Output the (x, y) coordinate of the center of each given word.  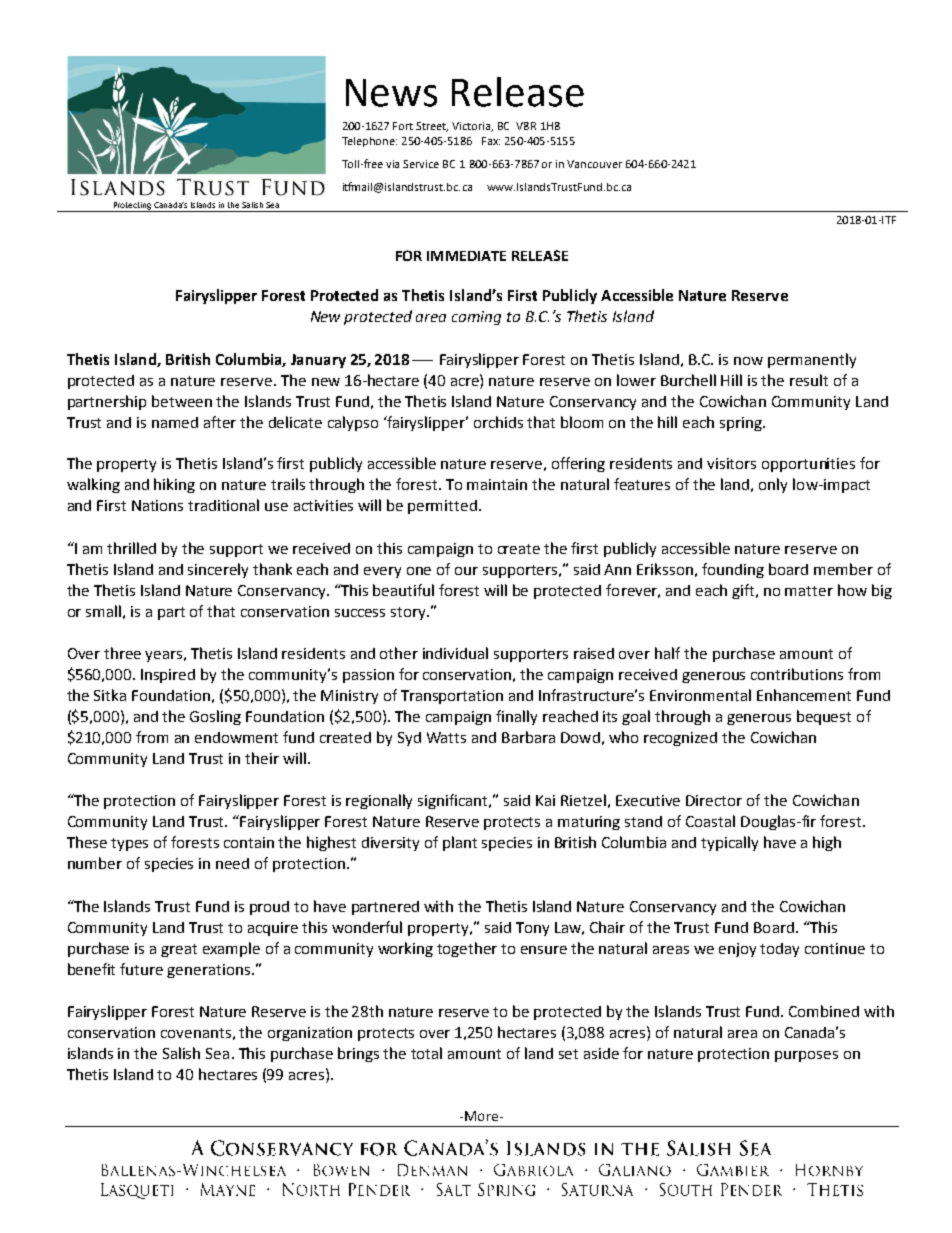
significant (454, 801)
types (129, 844)
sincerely (218, 570)
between (182, 401)
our (466, 571)
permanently (812, 360)
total (426, 1053)
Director (714, 800)
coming (476, 318)
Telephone (369, 142)
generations (210, 971)
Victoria (472, 127)
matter (809, 591)
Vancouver (594, 164)
